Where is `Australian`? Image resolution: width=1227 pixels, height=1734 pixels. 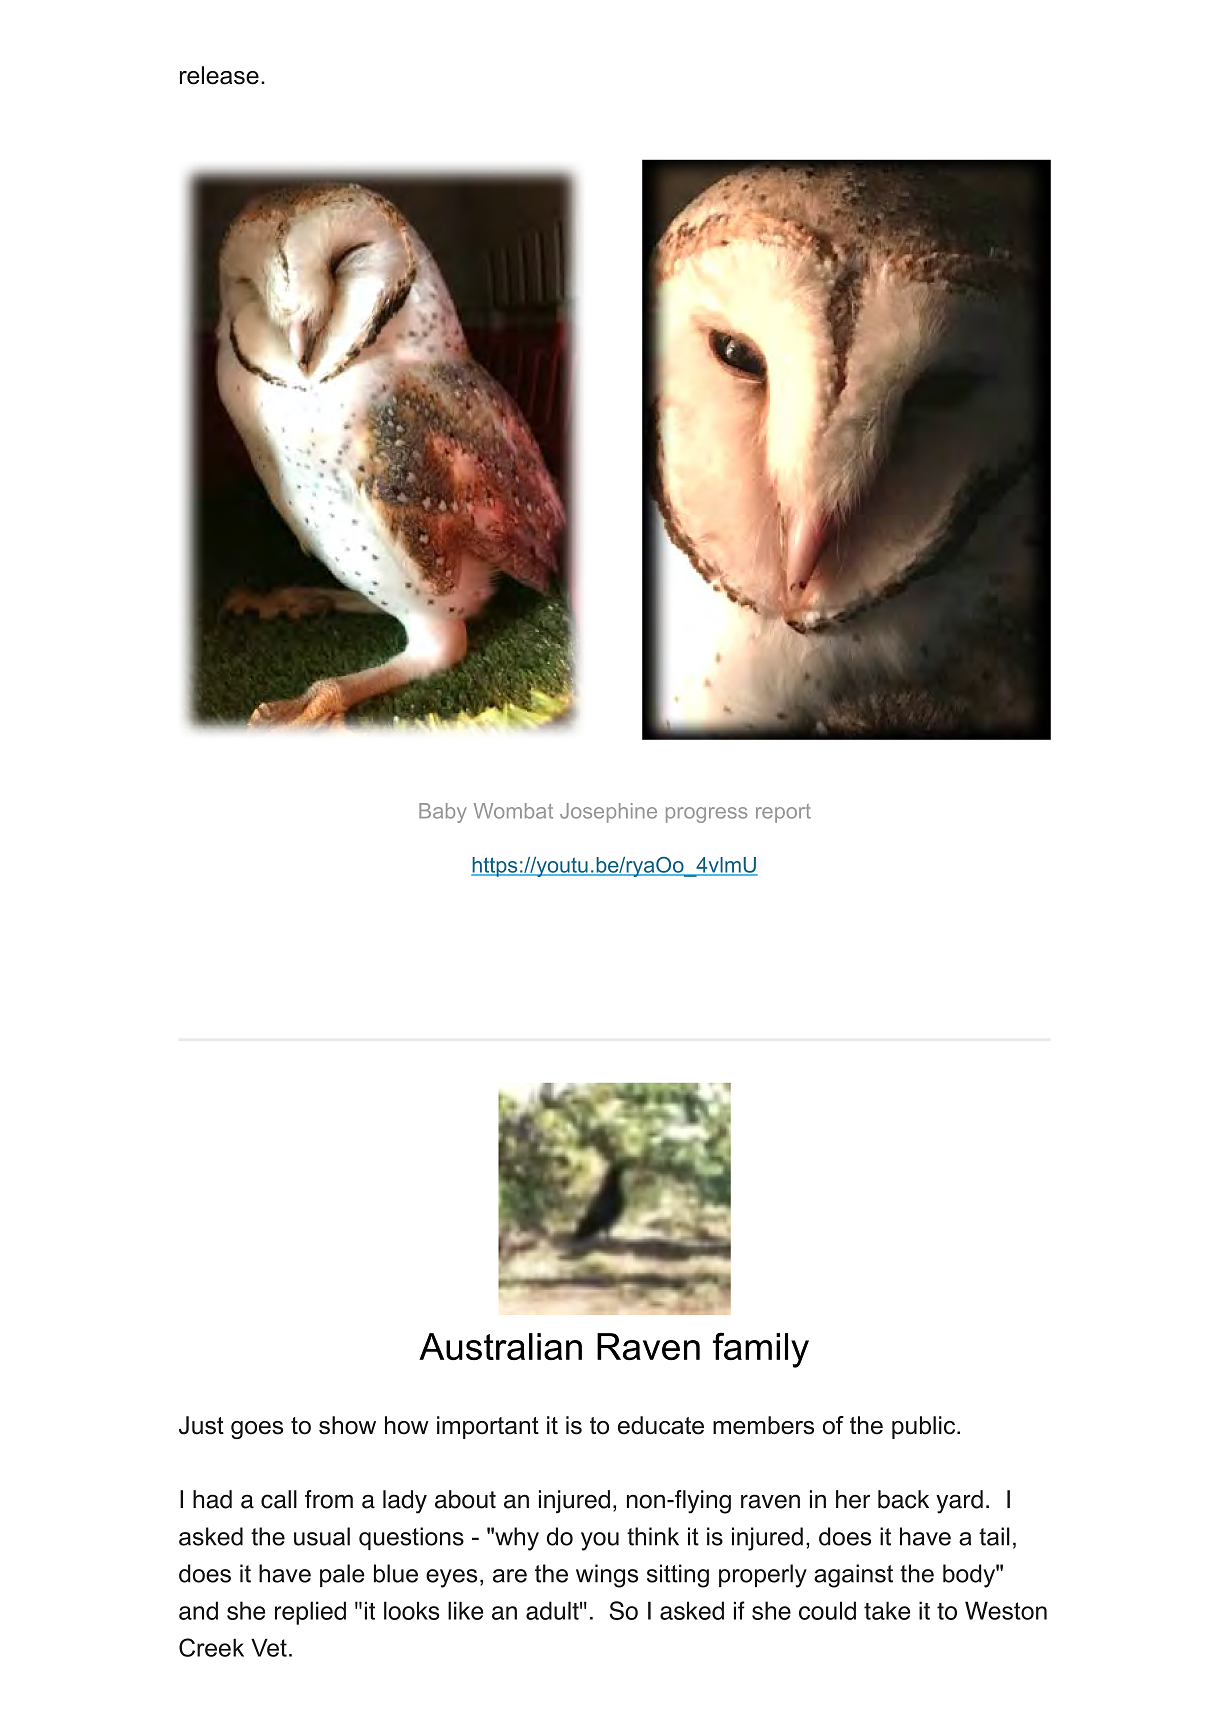
Australian is located at coordinates (500, 1346).
